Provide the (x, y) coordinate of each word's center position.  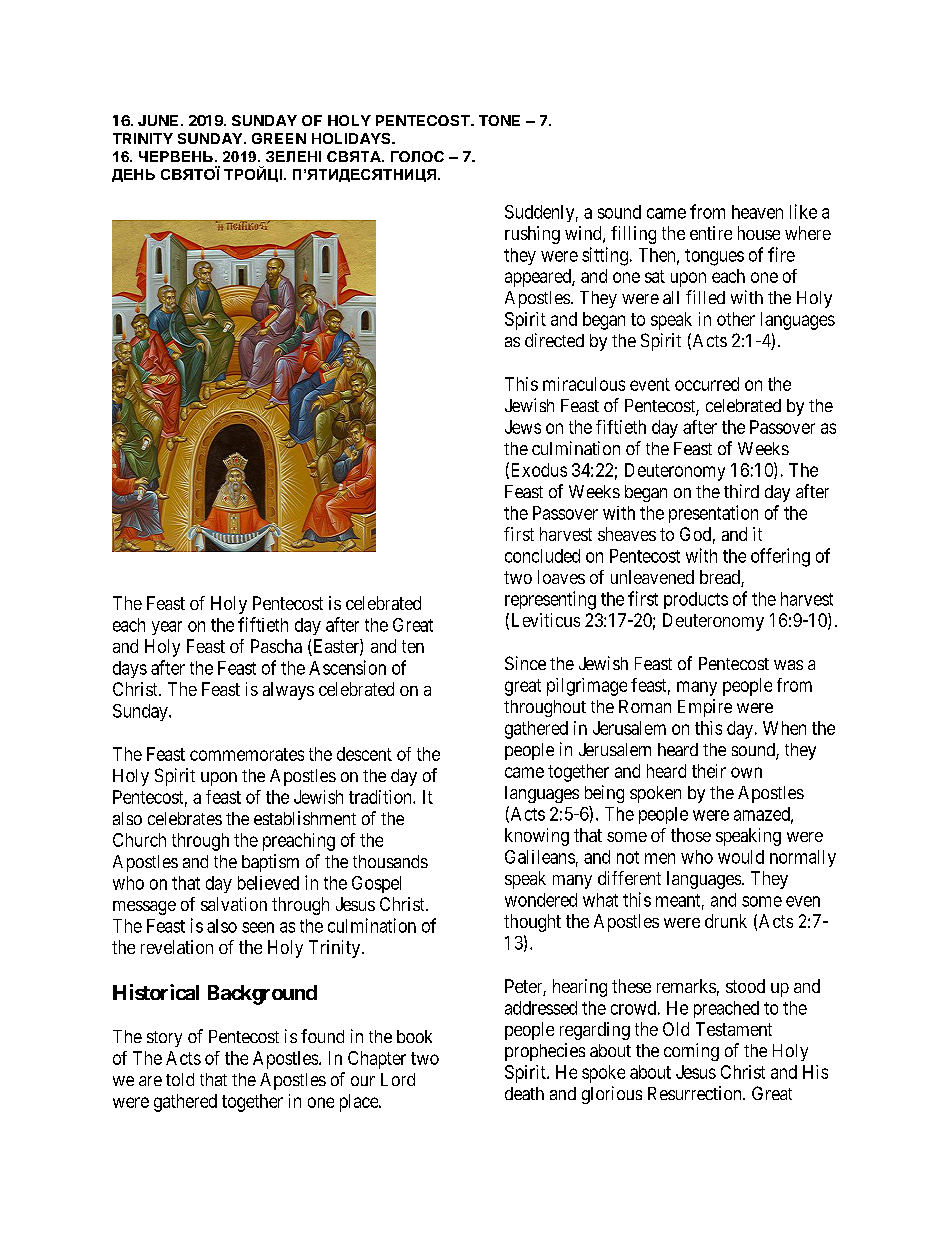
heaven (757, 212)
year (167, 628)
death (524, 1093)
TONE (499, 120)
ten (413, 646)
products (696, 600)
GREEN (279, 138)
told (180, 1079)
